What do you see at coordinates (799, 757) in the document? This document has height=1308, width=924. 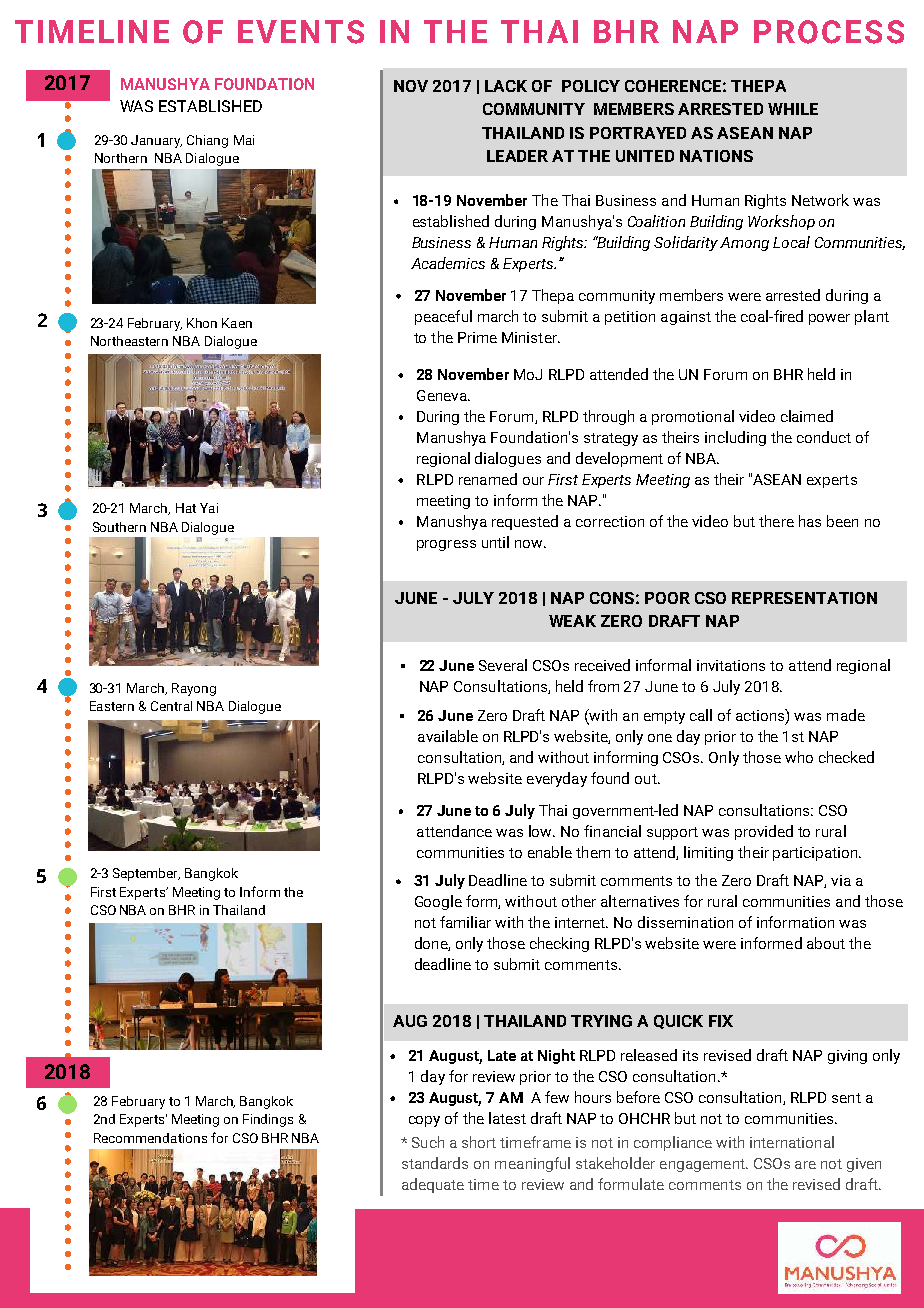 I see `who` at bounding box center [799, 757].
